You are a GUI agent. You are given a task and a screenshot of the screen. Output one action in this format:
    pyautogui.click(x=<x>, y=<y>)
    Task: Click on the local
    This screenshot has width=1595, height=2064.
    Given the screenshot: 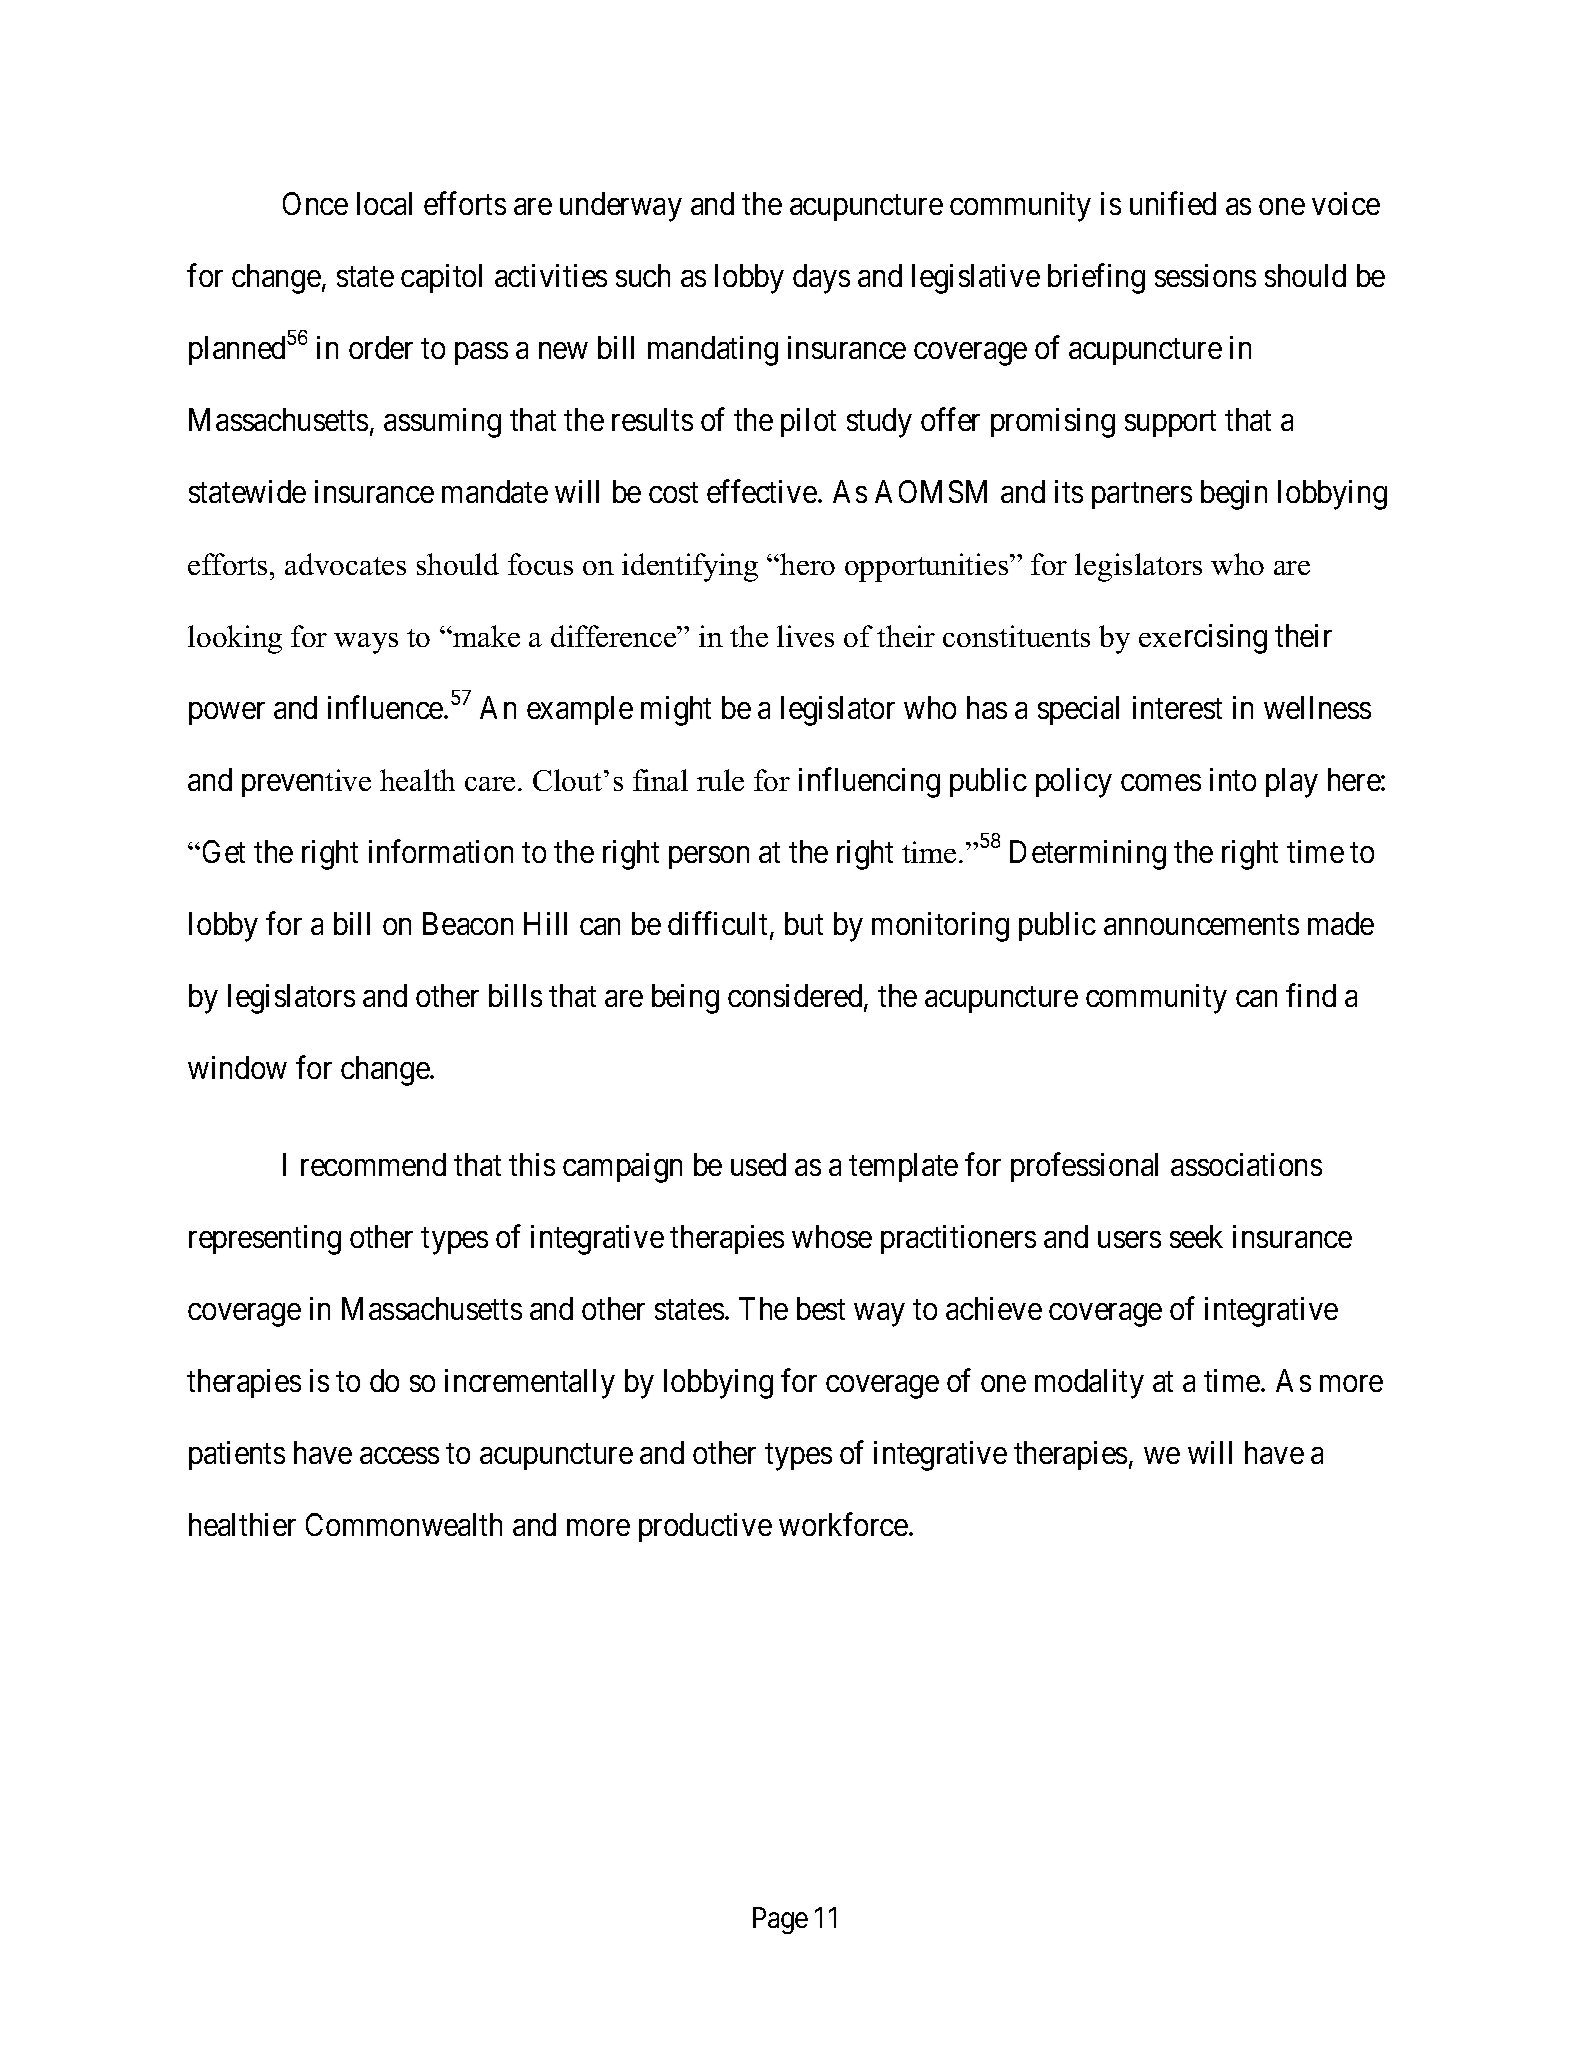 What is the action you would take?
    pyautogui.click(x=384, y=203)
